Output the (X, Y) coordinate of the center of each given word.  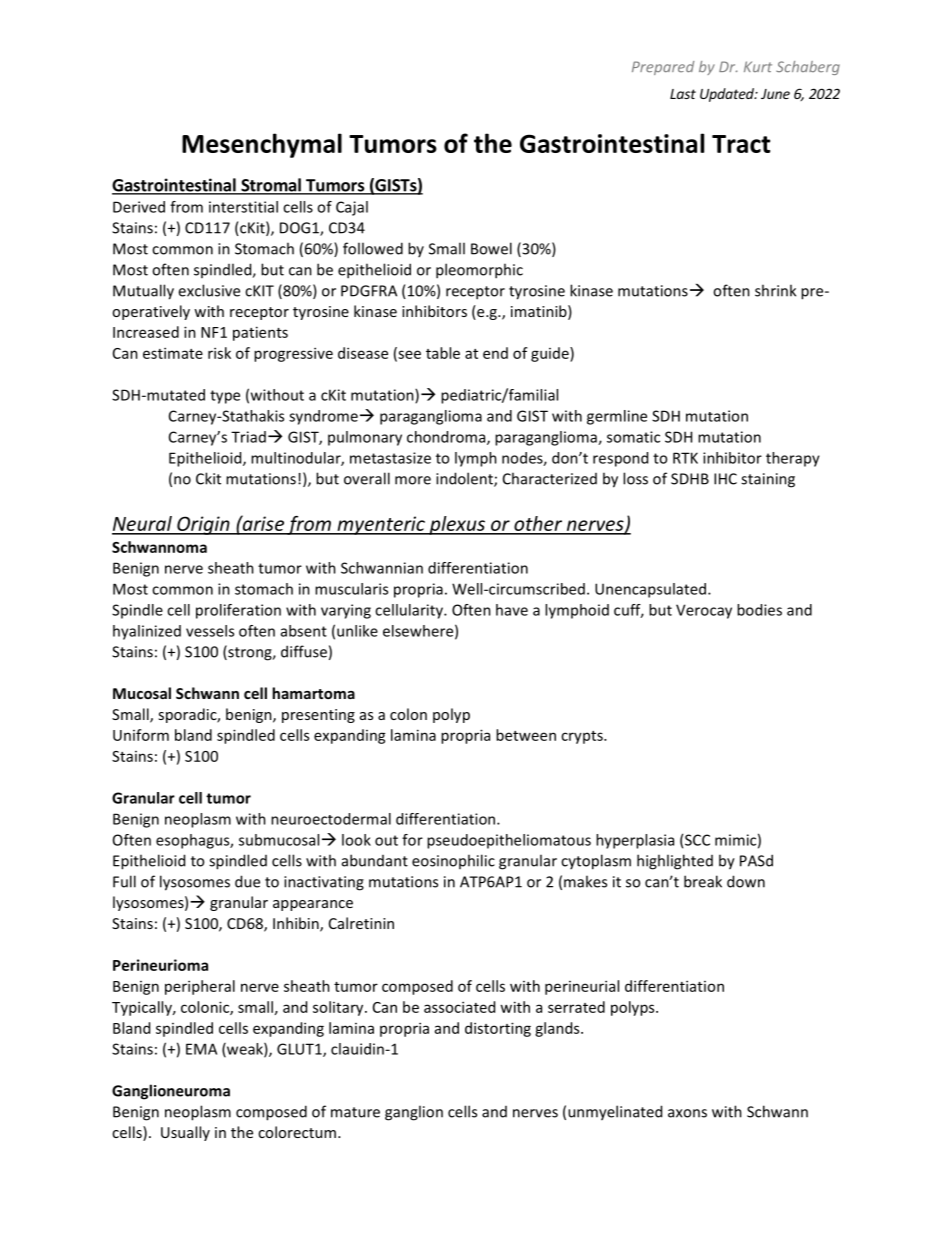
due (247, 881)
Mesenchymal (262, 145)
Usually (185, 1133)
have (512, 610)
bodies (759, 610)
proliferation (238, 611)
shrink (775, 290)
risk (219, 353)
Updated (728, 95)
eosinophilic (453, 861)
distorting (498, 1029)
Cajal (352, 208)
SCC (697, 840)
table (443, 353)
